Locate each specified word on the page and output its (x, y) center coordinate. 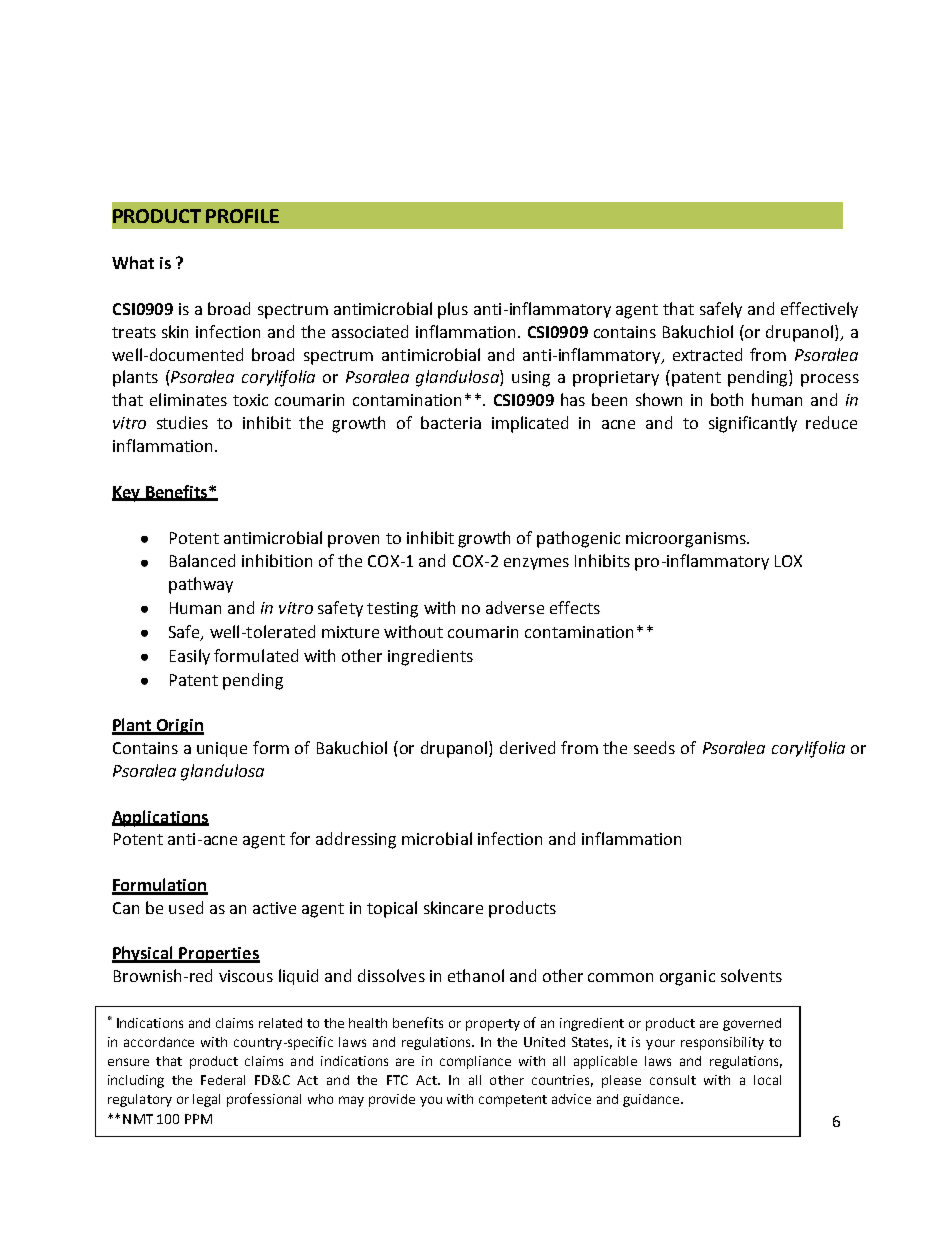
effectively (819, 310)
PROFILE (242, 216)
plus (453, 310)
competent (513, 1101)
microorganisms (687, 540)
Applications (160, 818)
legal (206, 1100)
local (767, 1080)
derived (527, 747)
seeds (654, 747)
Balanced (202, 560)
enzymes (536, 564)
